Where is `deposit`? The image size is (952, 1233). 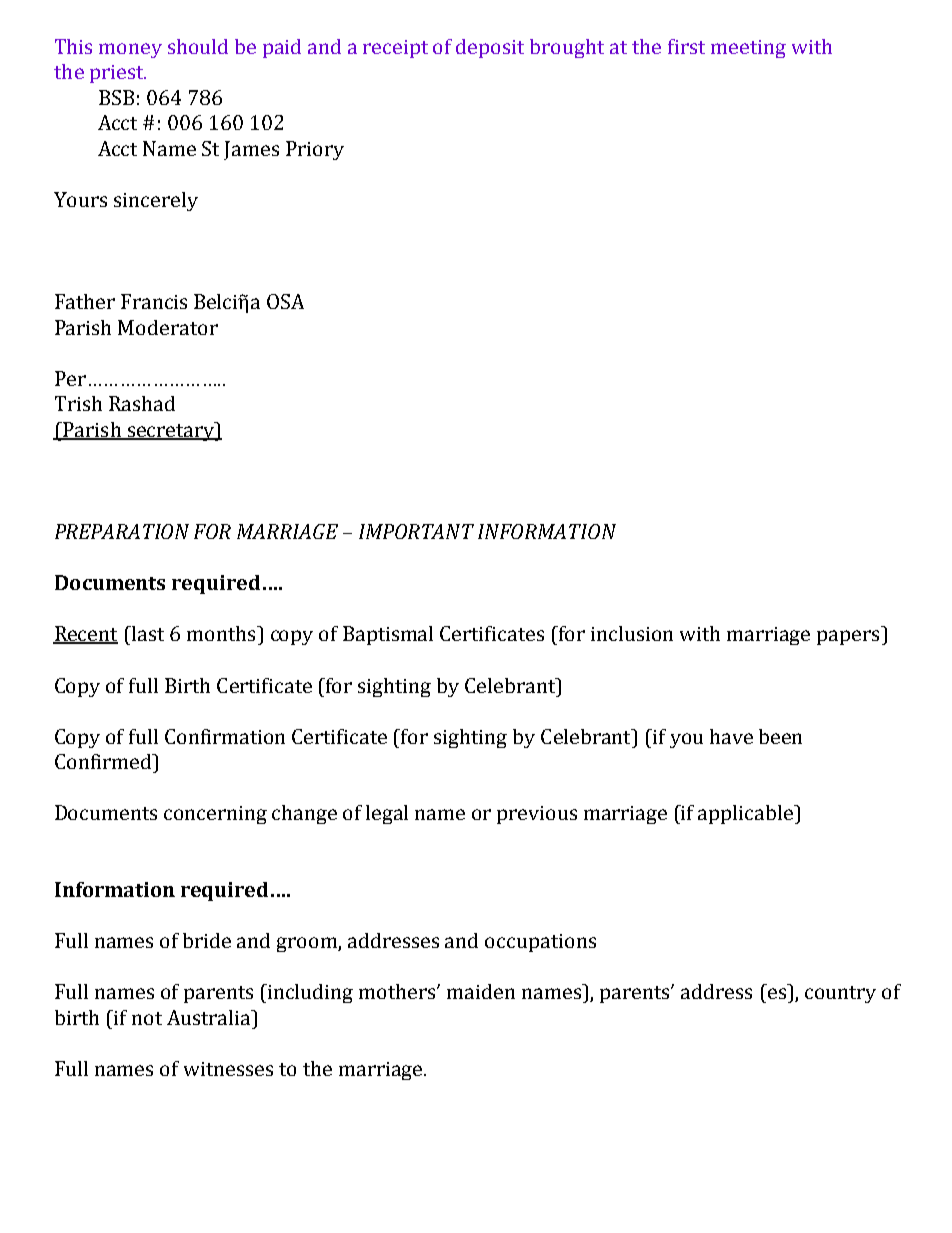 deposit is located at coordinates (490, 48).
